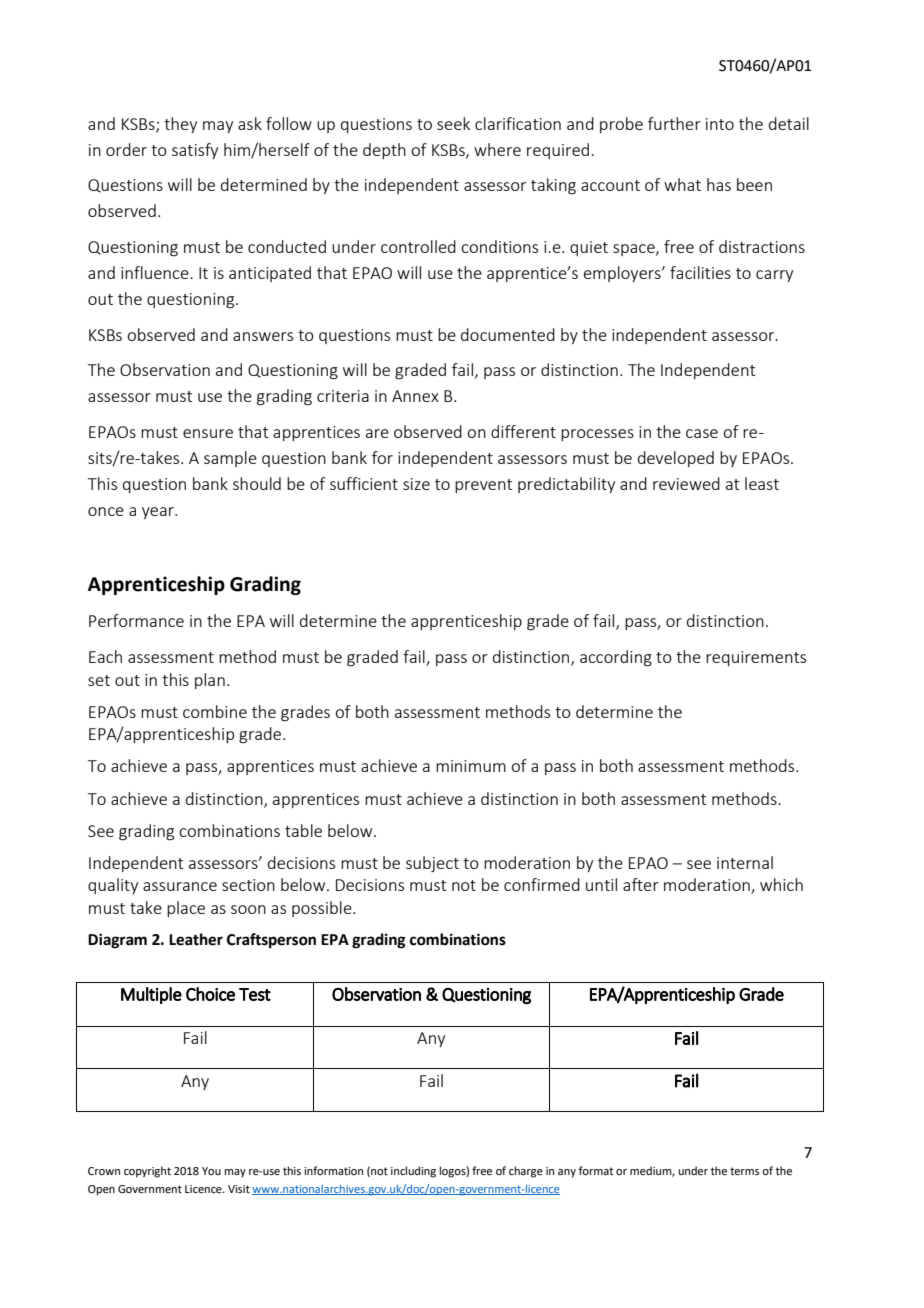 This document has width=924, height=1308. What do you see at coordinates (453, 123) in the document?
I see `seek` at bounding box center [453, 123].
